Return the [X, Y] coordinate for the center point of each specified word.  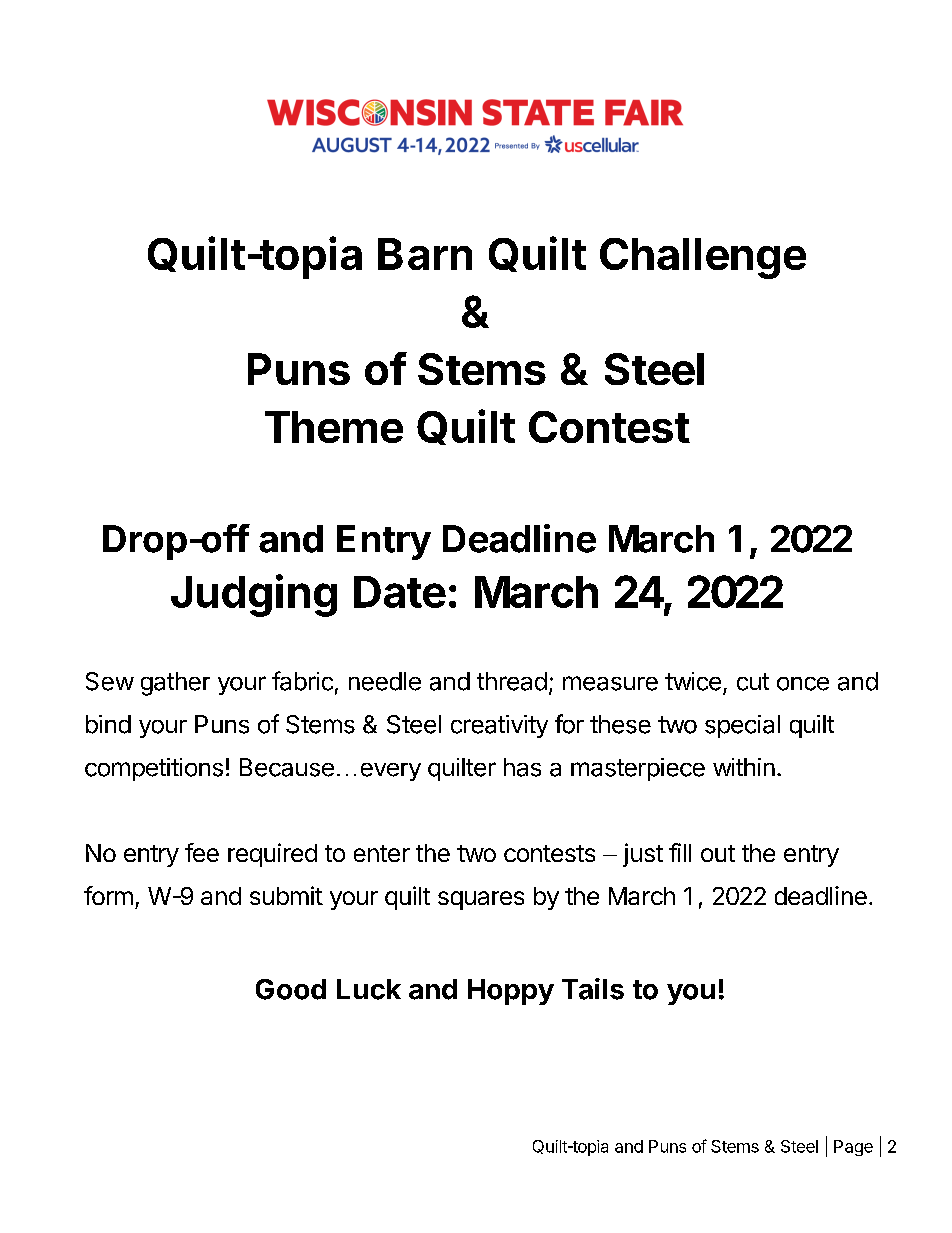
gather [175, 684]
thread [512, 681]
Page [853, 1148]
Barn [425, 254]
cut [753, 682]
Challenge [703, 258]
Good [291, 989]
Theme [334, 427]
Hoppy [511, 992]
